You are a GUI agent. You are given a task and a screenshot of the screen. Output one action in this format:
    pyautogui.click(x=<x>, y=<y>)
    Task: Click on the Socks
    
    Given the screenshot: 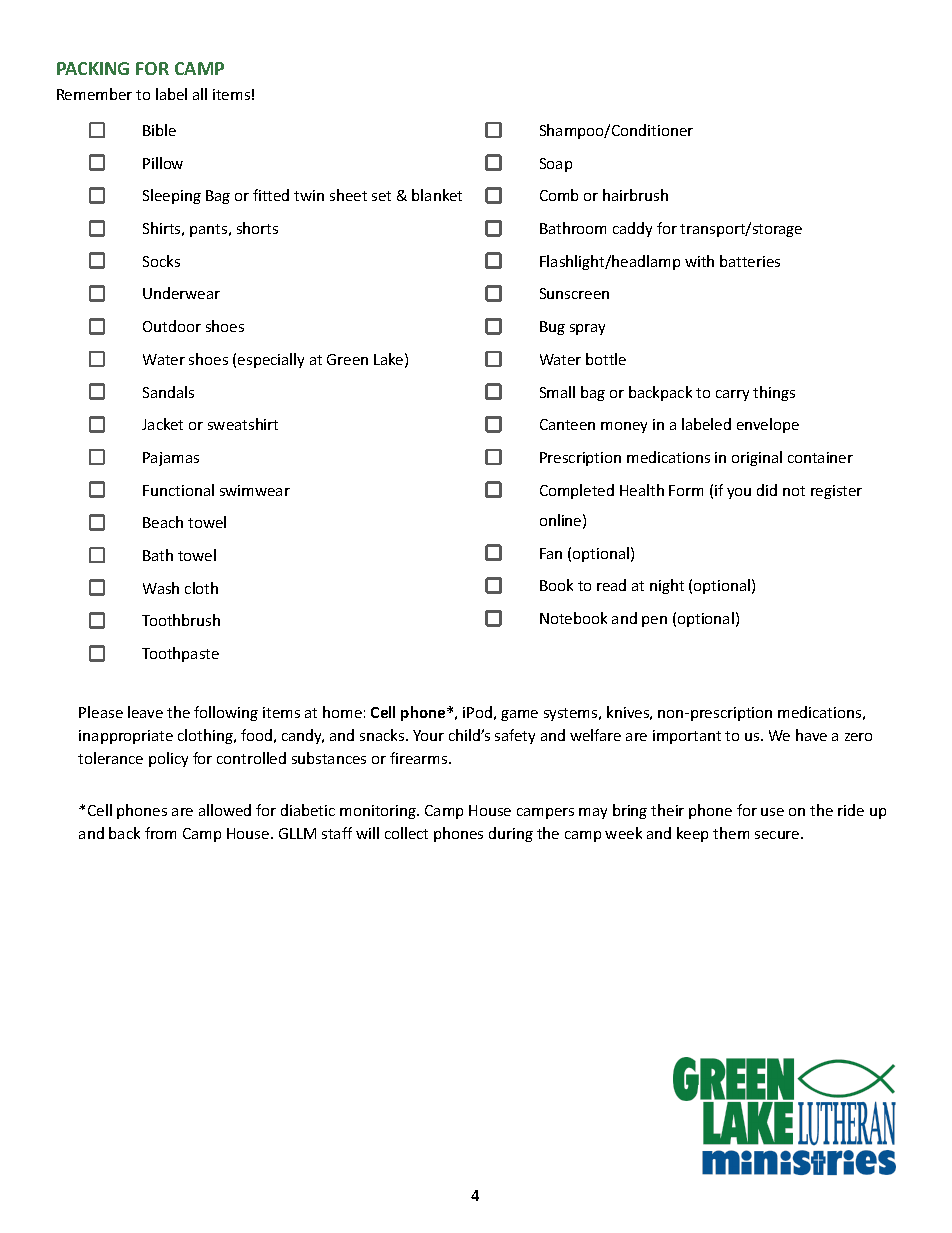 What is the action you would take?
    pyautogui.click(x=161, y=261)
